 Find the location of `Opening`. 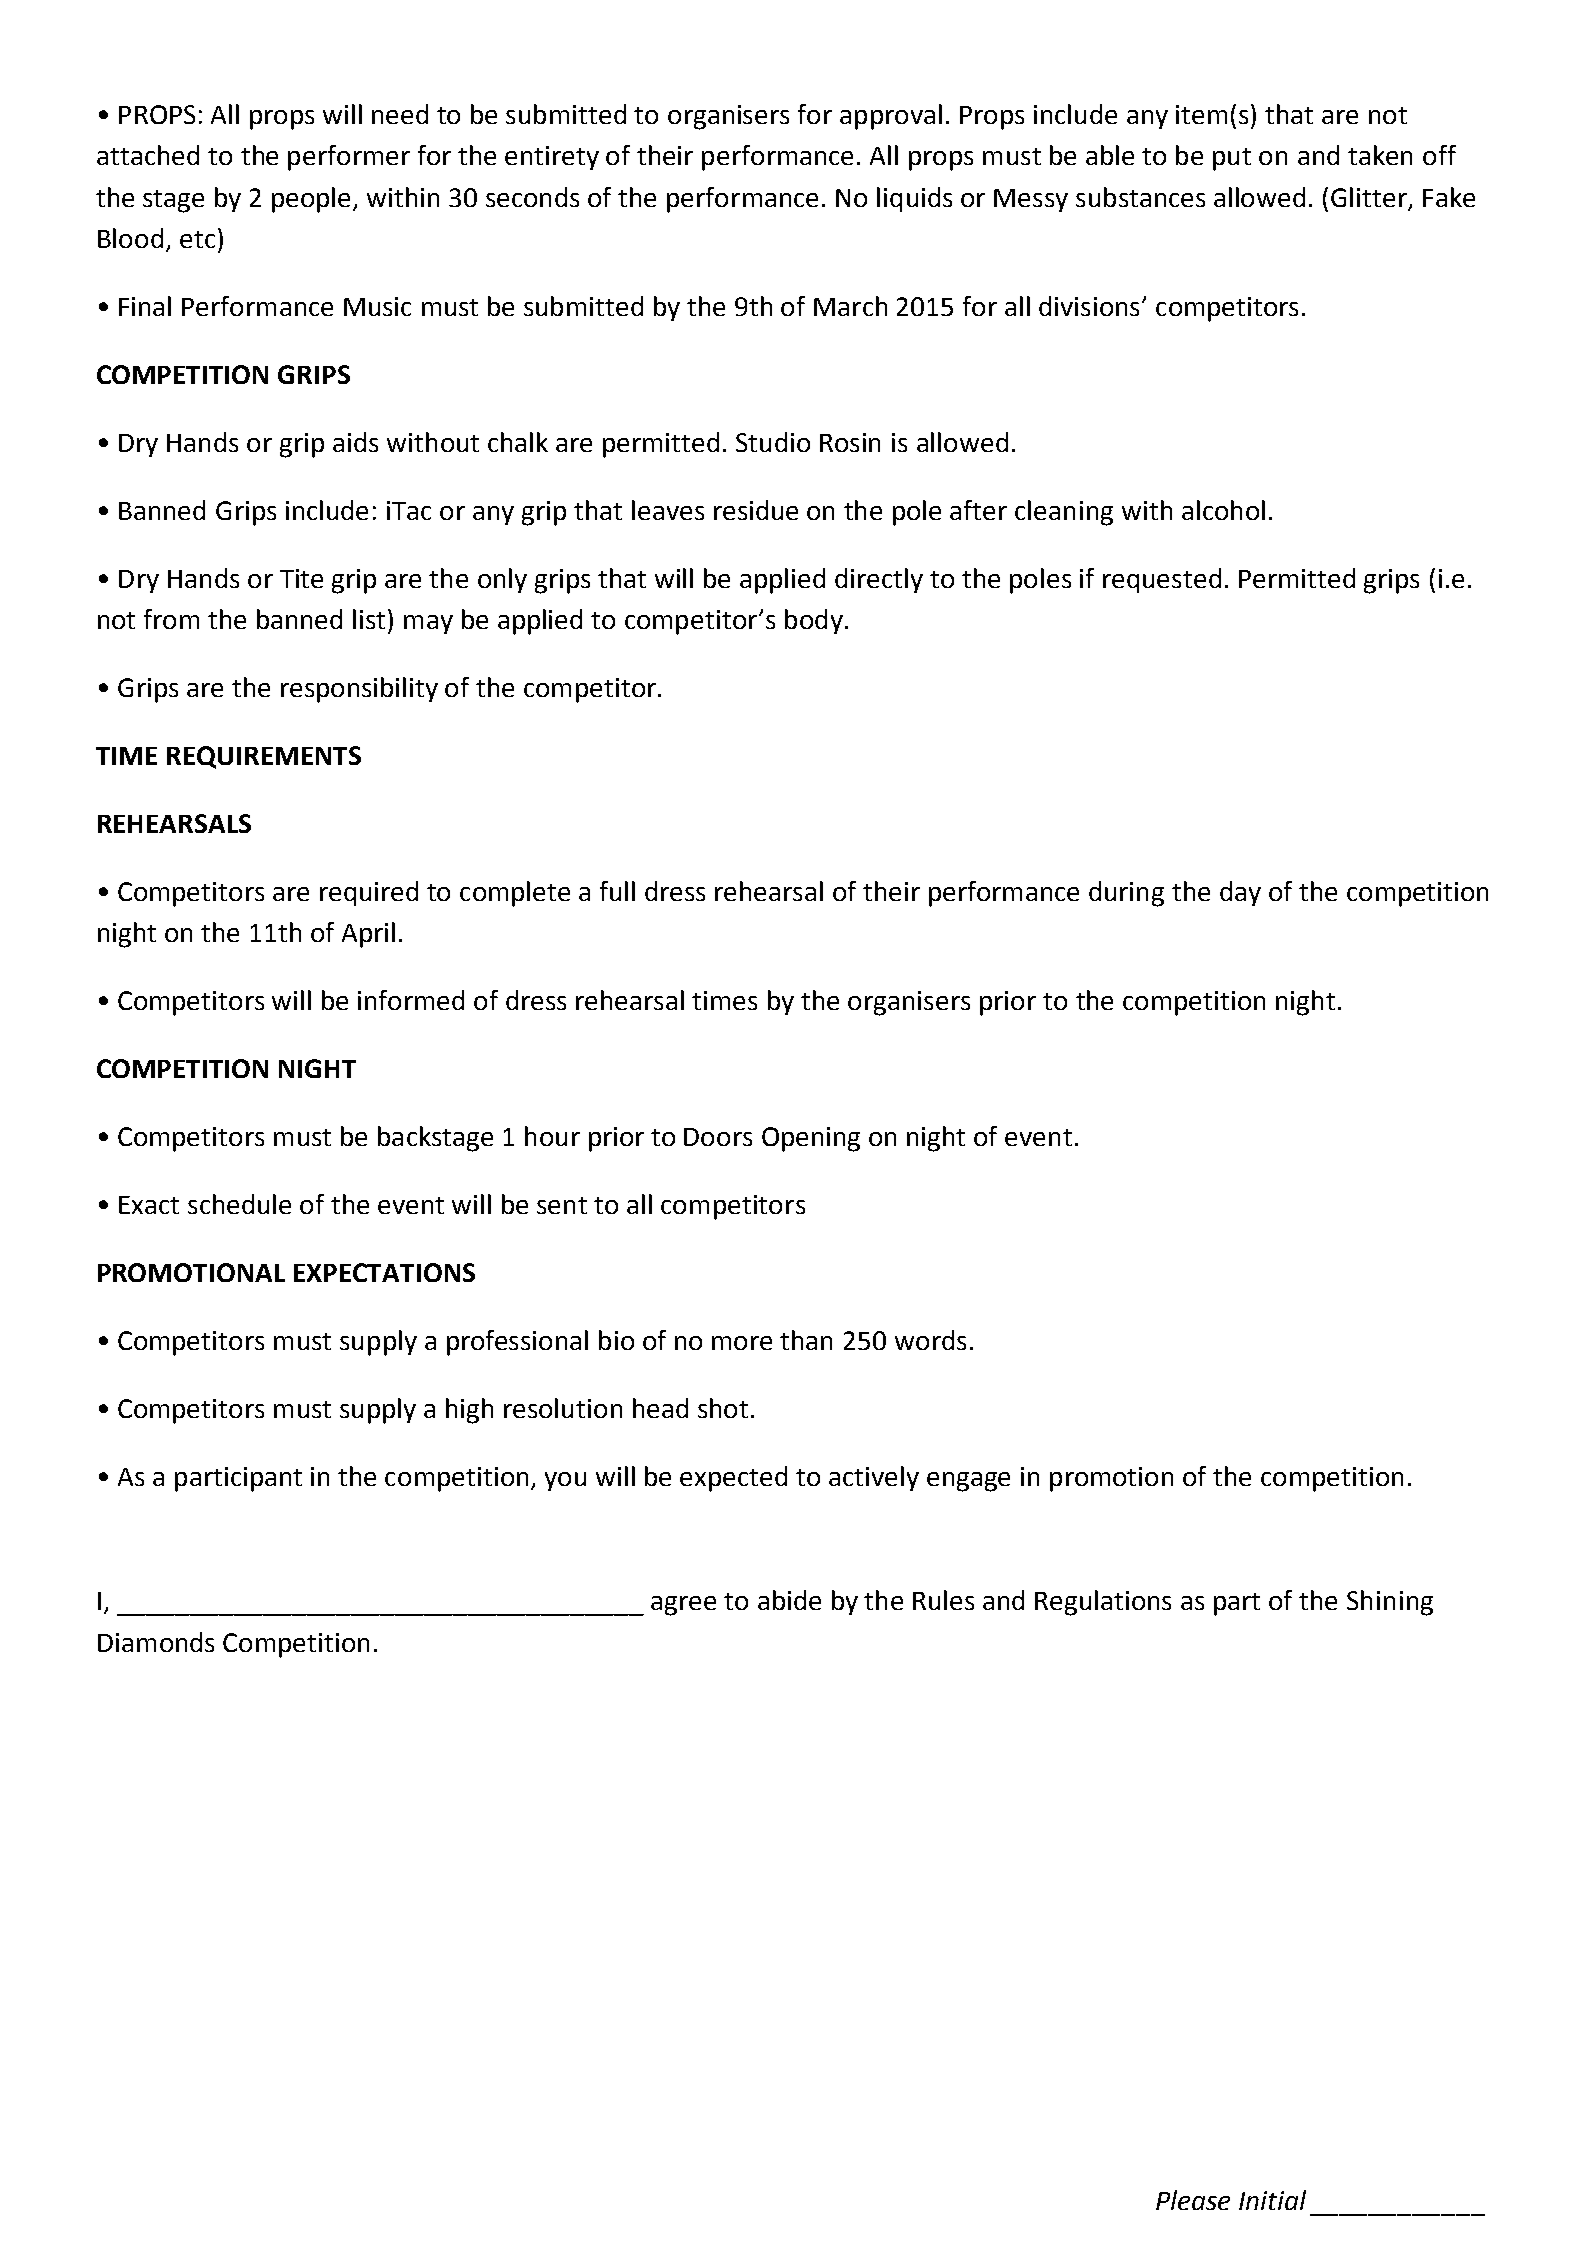

Opening is located at coordinates (811, 1139).
